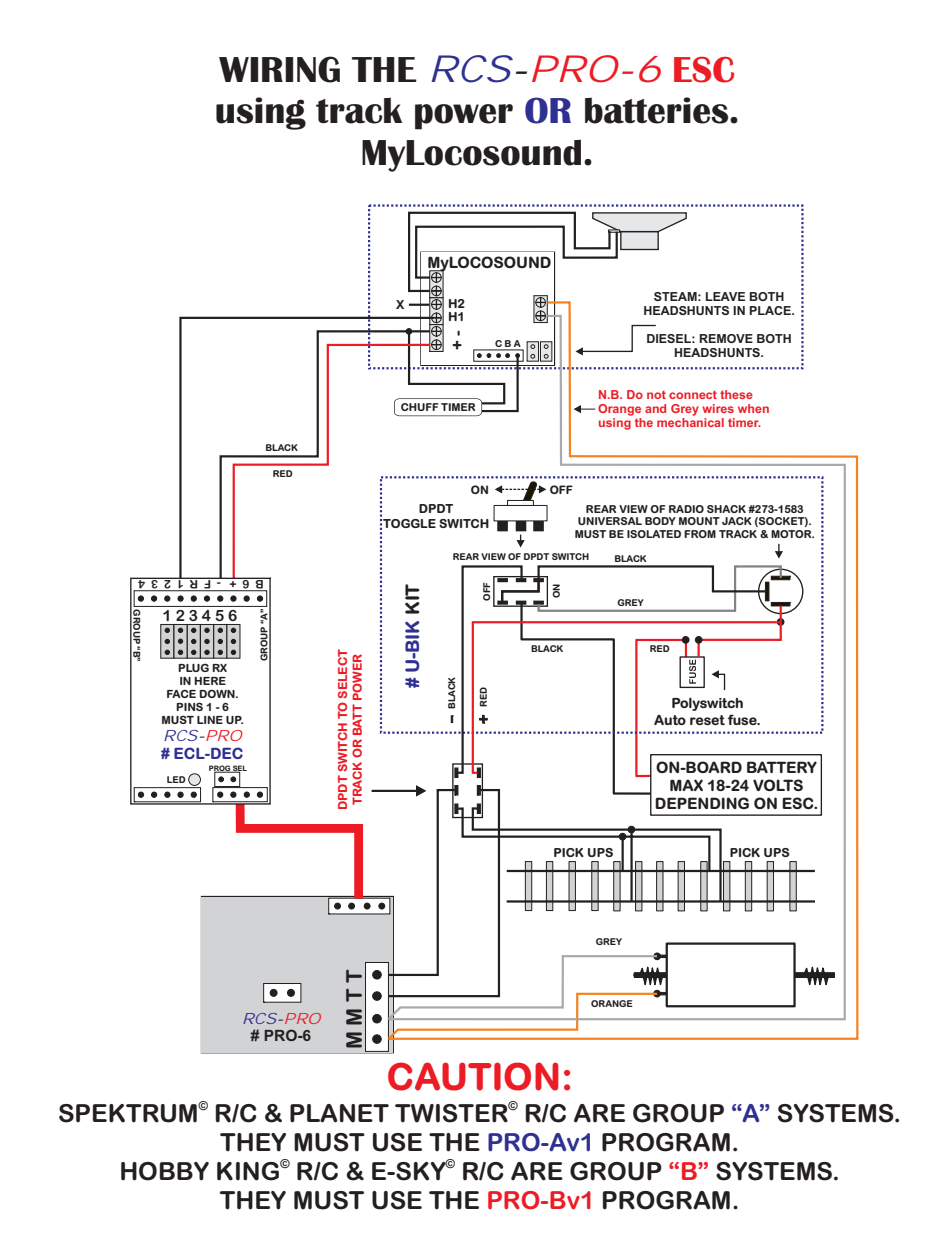 This image has height=1233, width=952. I want to click on LEAVE, so click(725, 296).
